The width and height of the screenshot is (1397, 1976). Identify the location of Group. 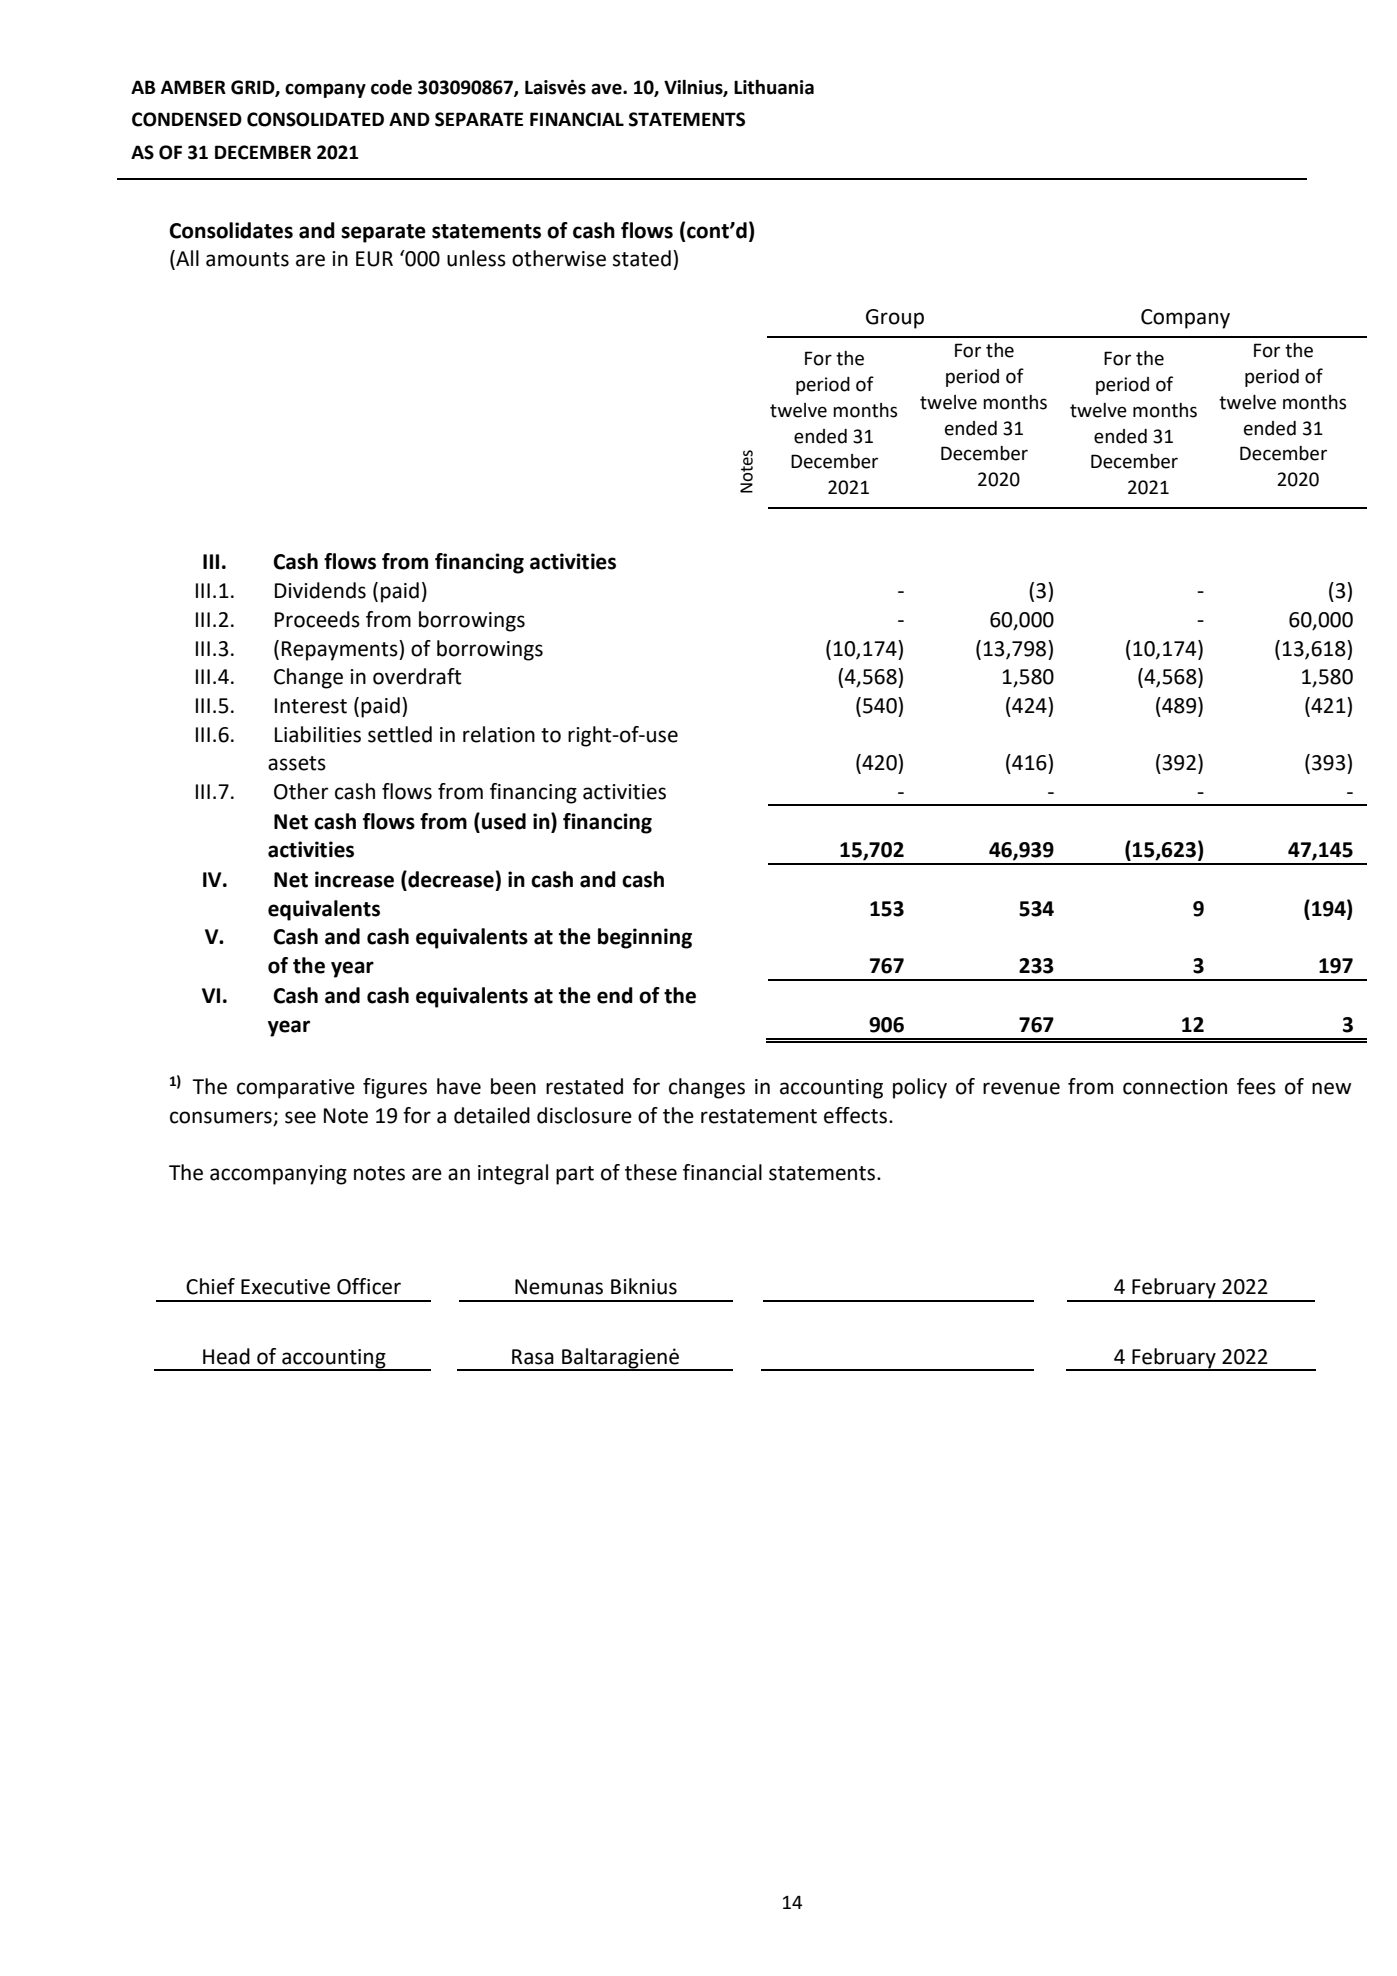
(895, 319).
